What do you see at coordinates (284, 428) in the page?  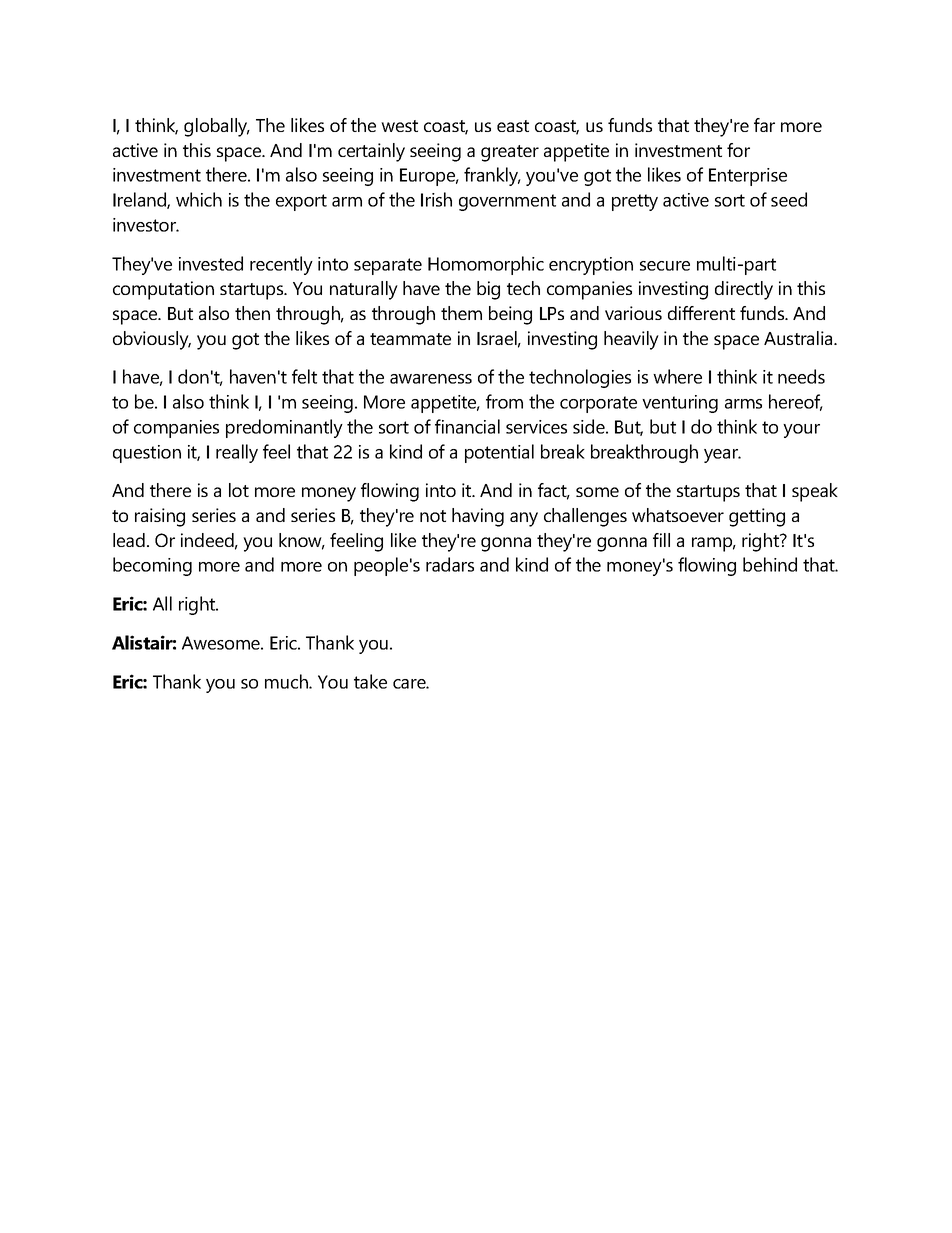 I see `predominantly` at bounding box center [284, 428].
